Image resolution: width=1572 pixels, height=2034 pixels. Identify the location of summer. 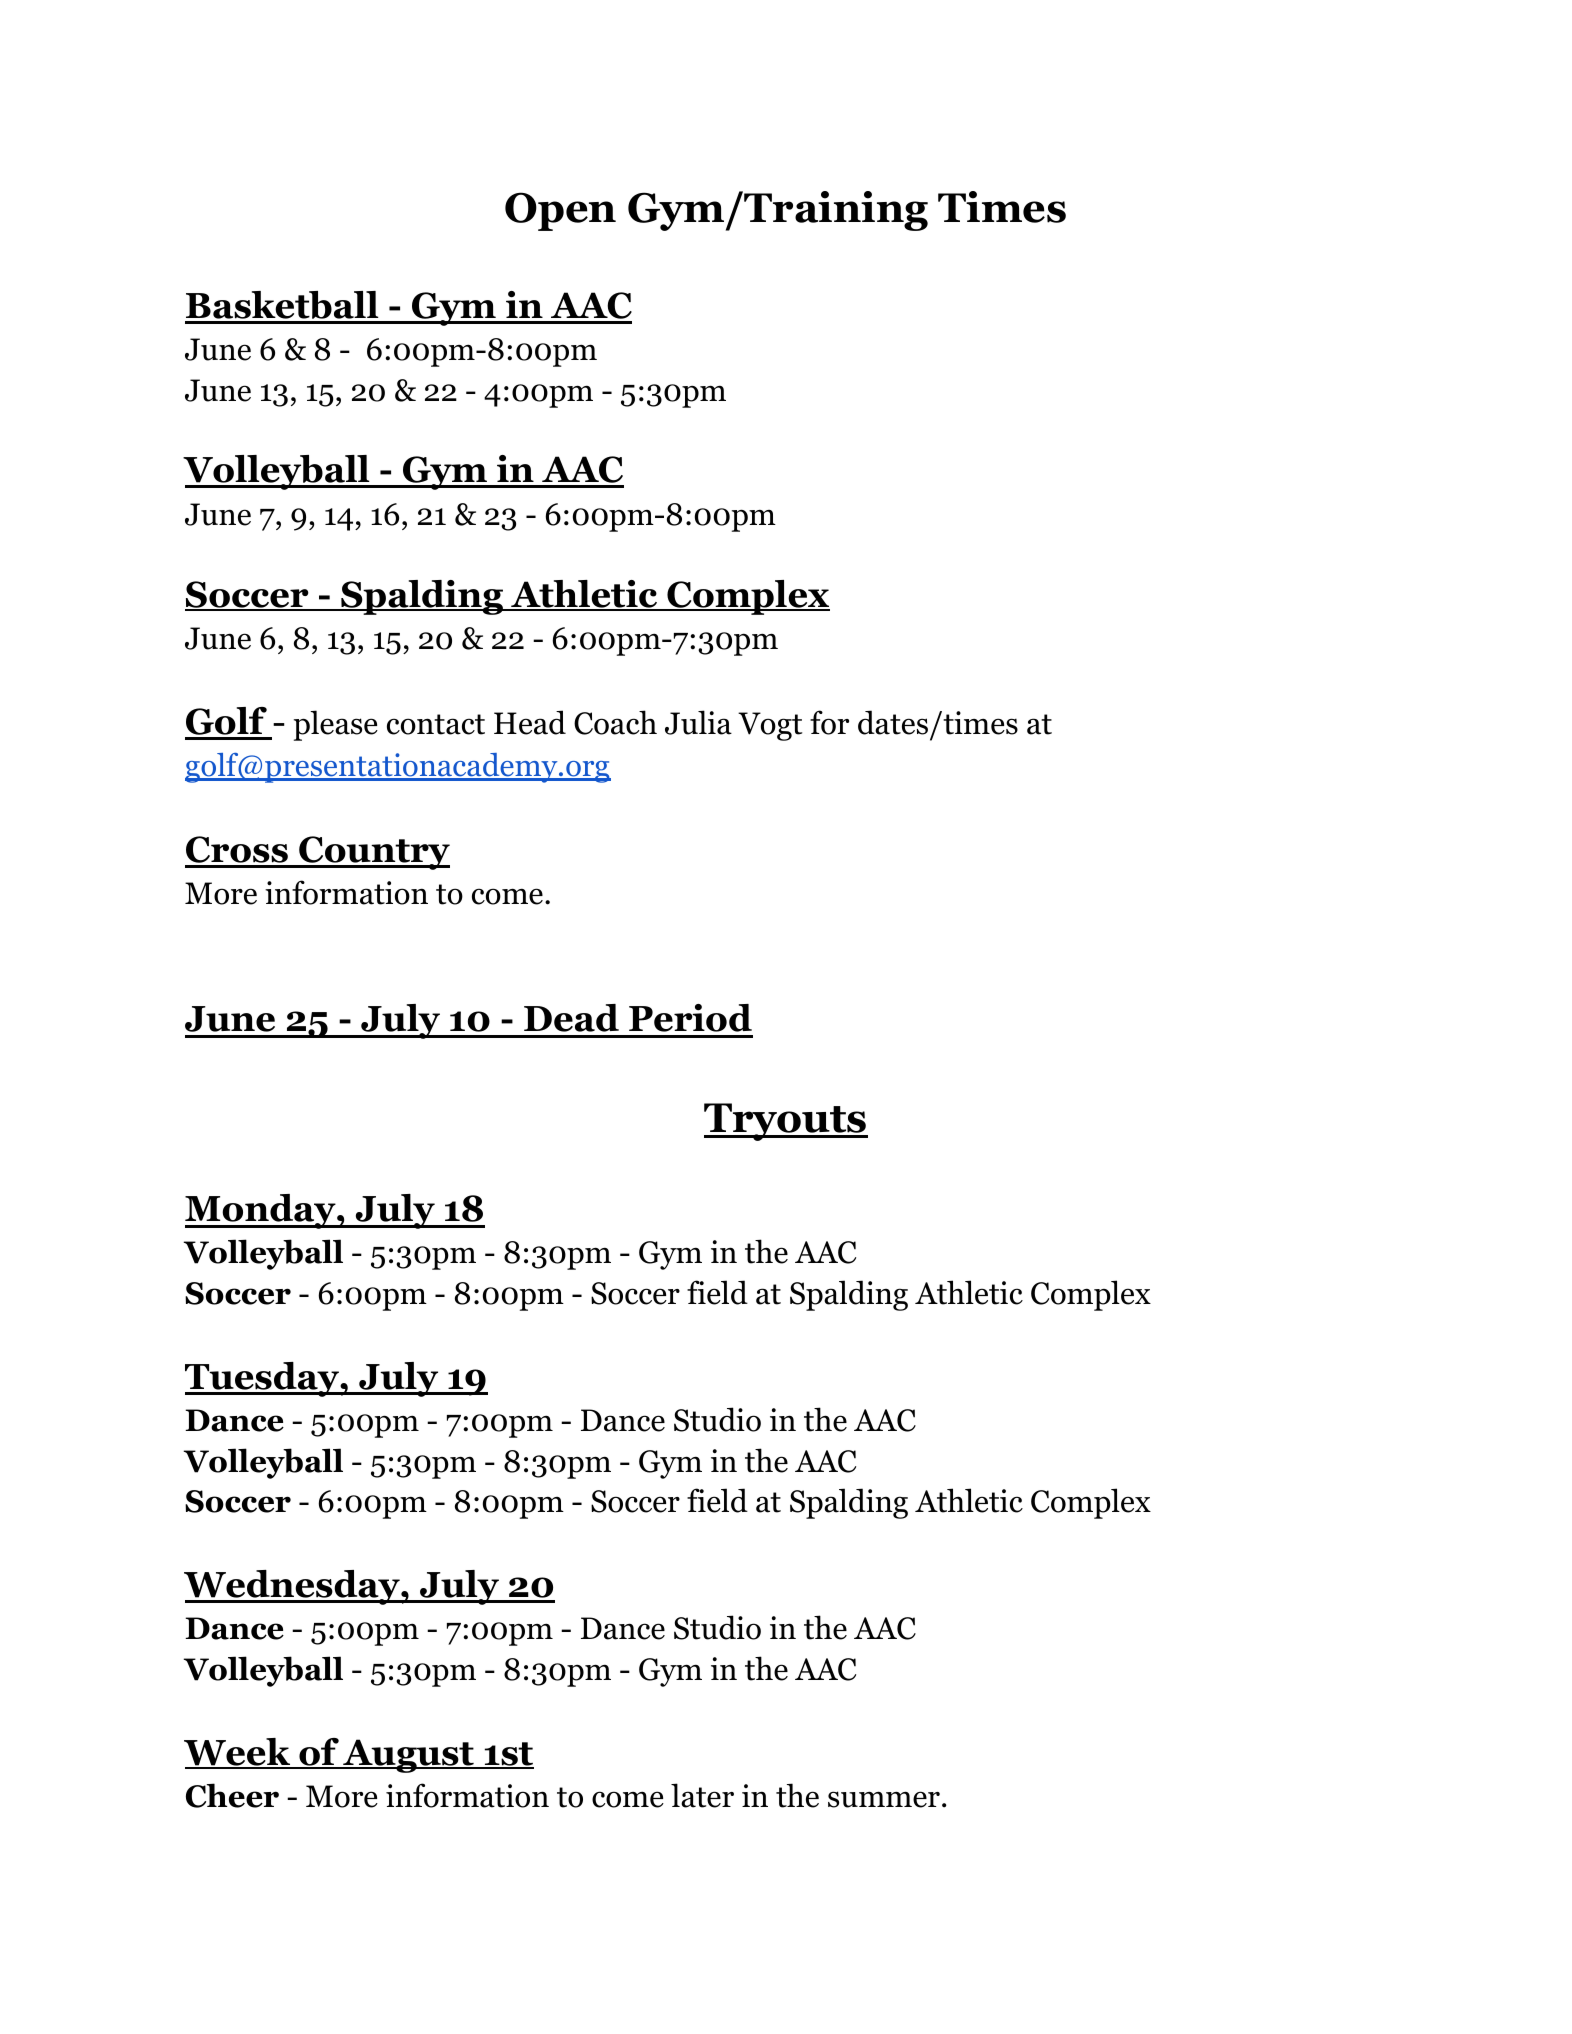
(884, 1799).
